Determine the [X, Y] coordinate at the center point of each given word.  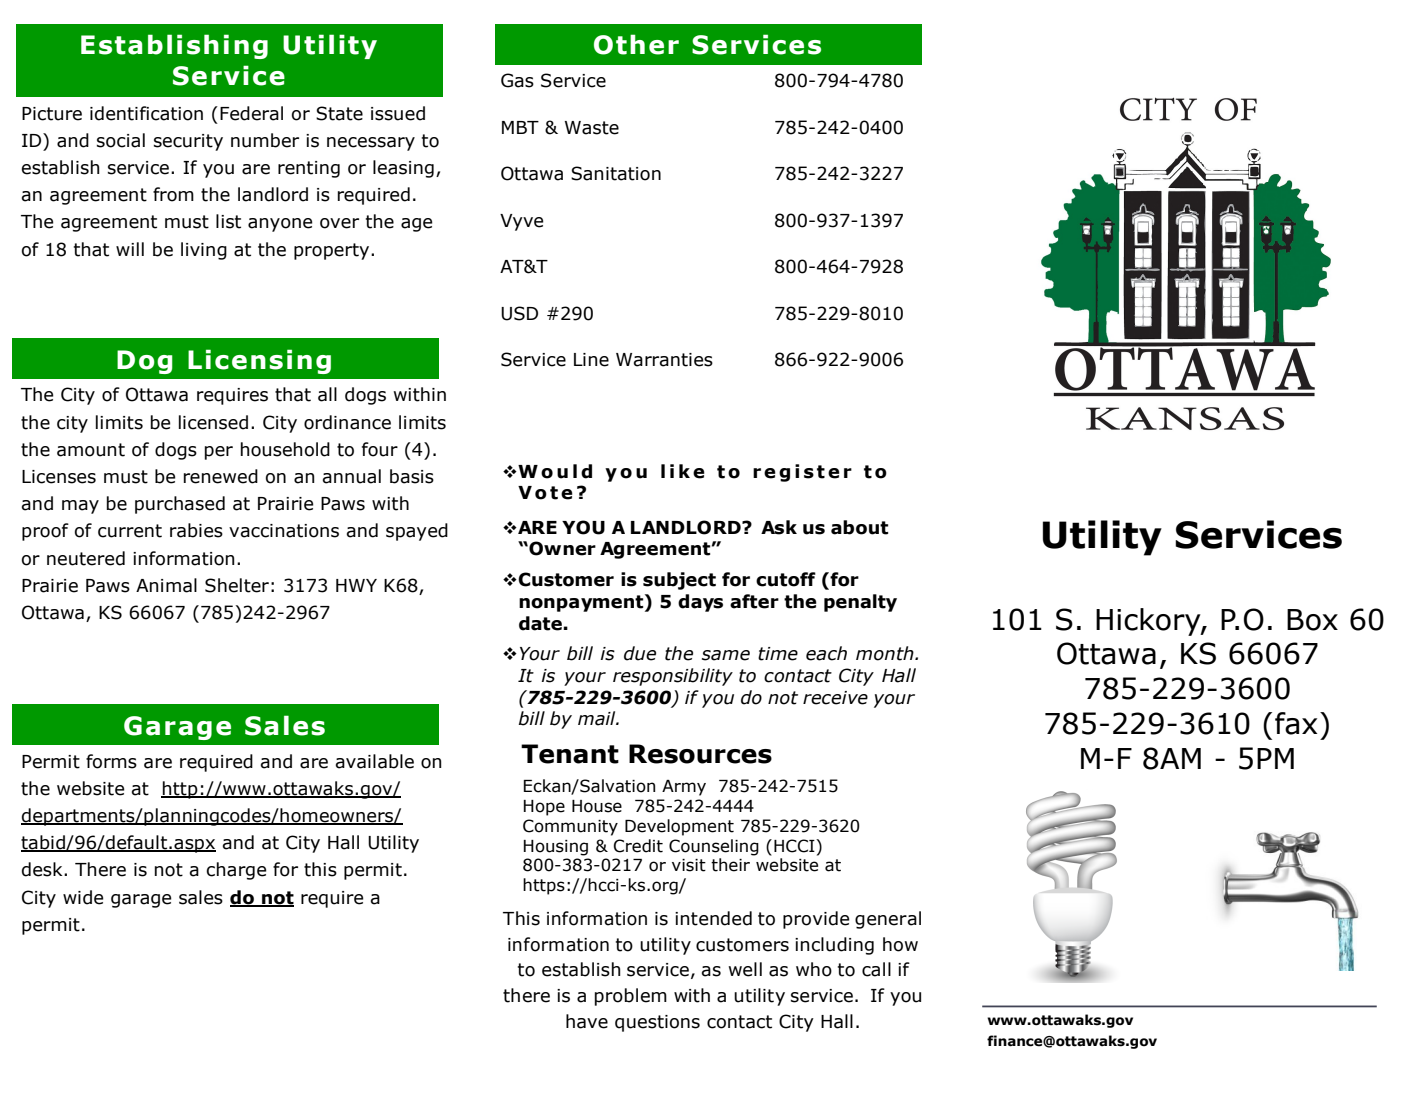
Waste [592, 128]
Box [1312, 620]
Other [636, 44]
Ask [779, 527]
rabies [196, 530]
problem [631, 997]
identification [146, 113]
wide [83, 897]
